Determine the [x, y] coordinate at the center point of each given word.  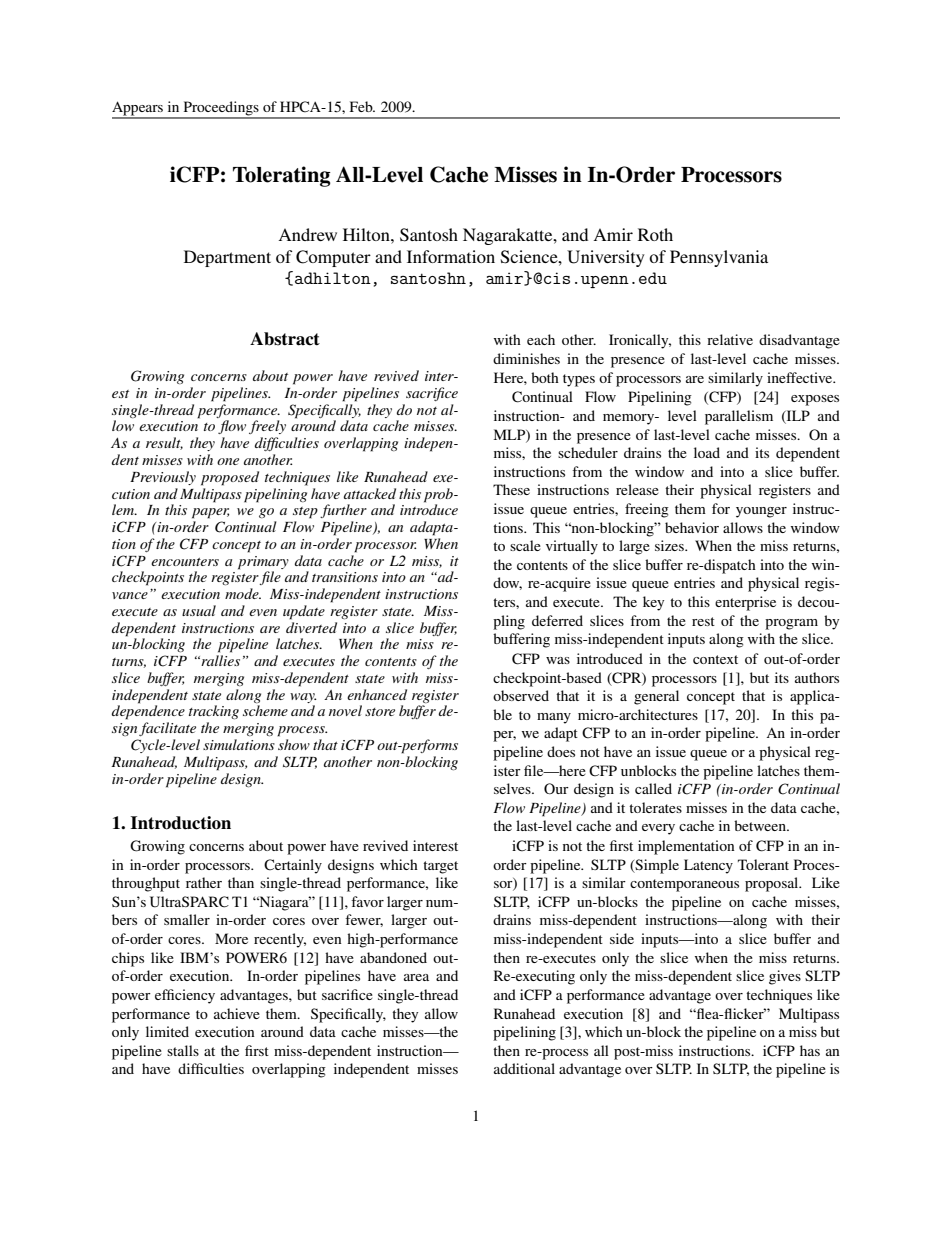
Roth [655, 234]
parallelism [739, 417]
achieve [237, 1013]
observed [521, 695]
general [656, 697]
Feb [362, 106]
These [511, 489]
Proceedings [221, 109]
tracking [214, 712]
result [164, 443]
